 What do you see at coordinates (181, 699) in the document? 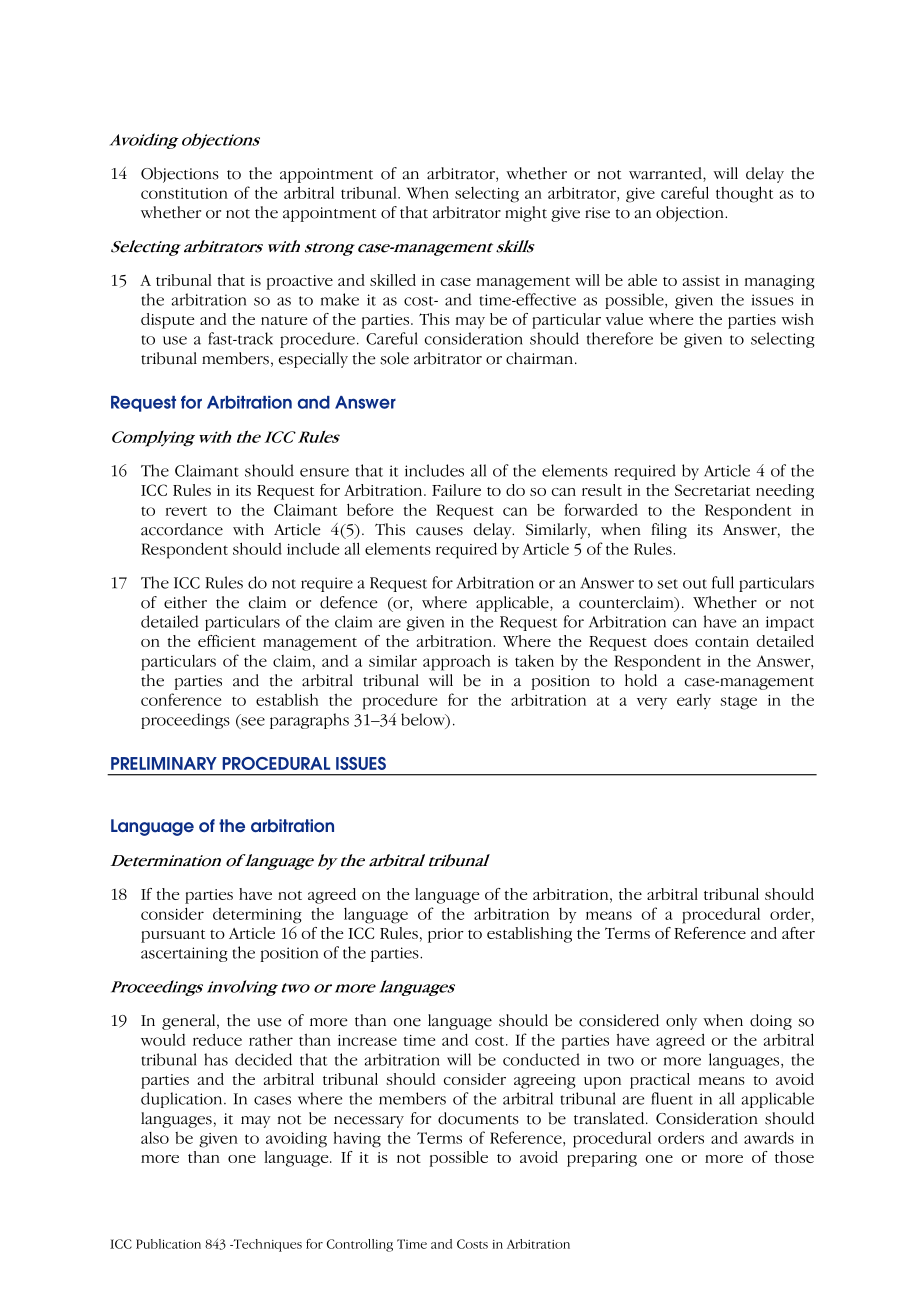
I see `conference` at bounding box center [181, 699].
